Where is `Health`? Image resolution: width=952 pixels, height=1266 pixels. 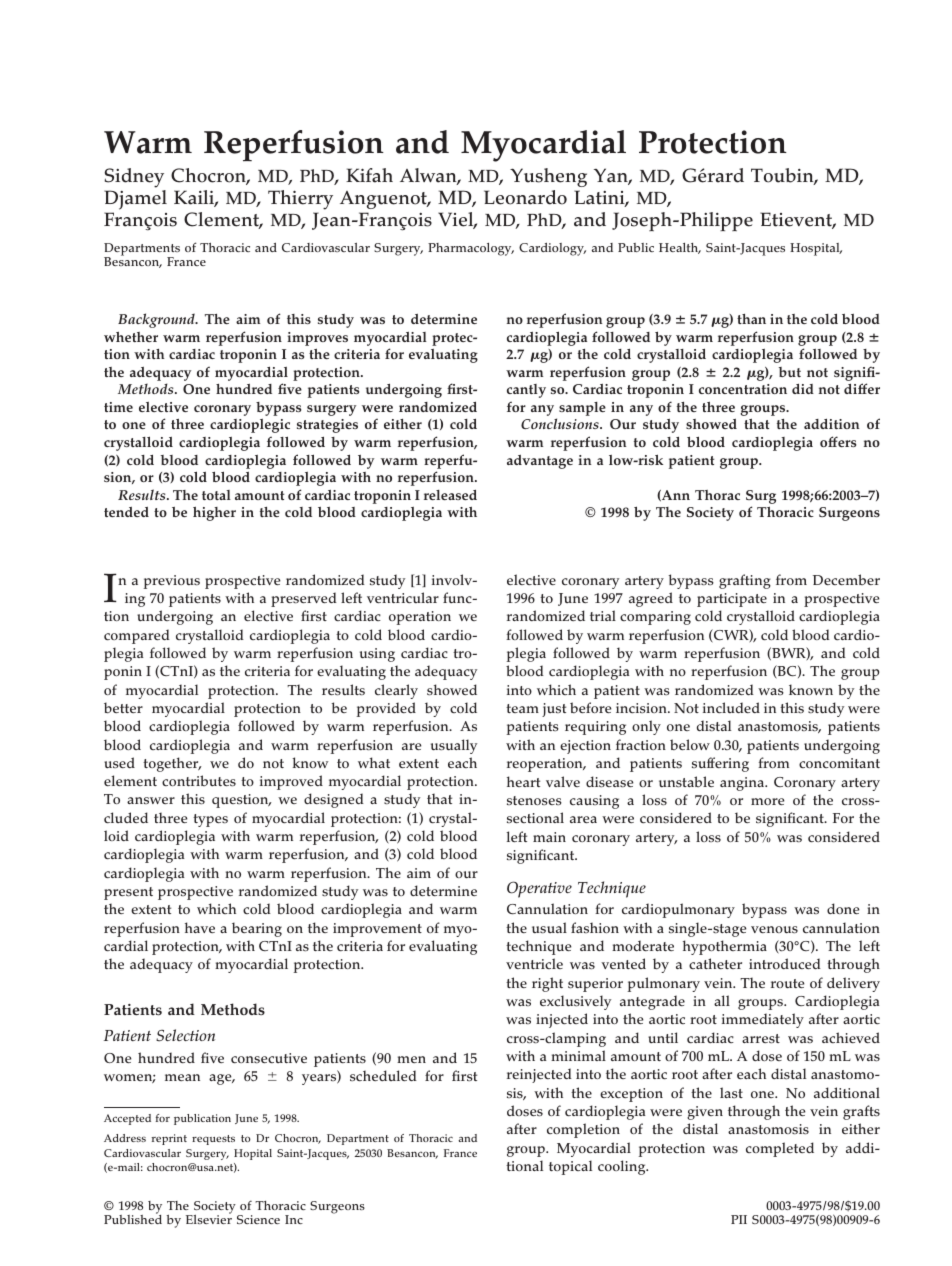
Health is located at coordinates (680, 248).
